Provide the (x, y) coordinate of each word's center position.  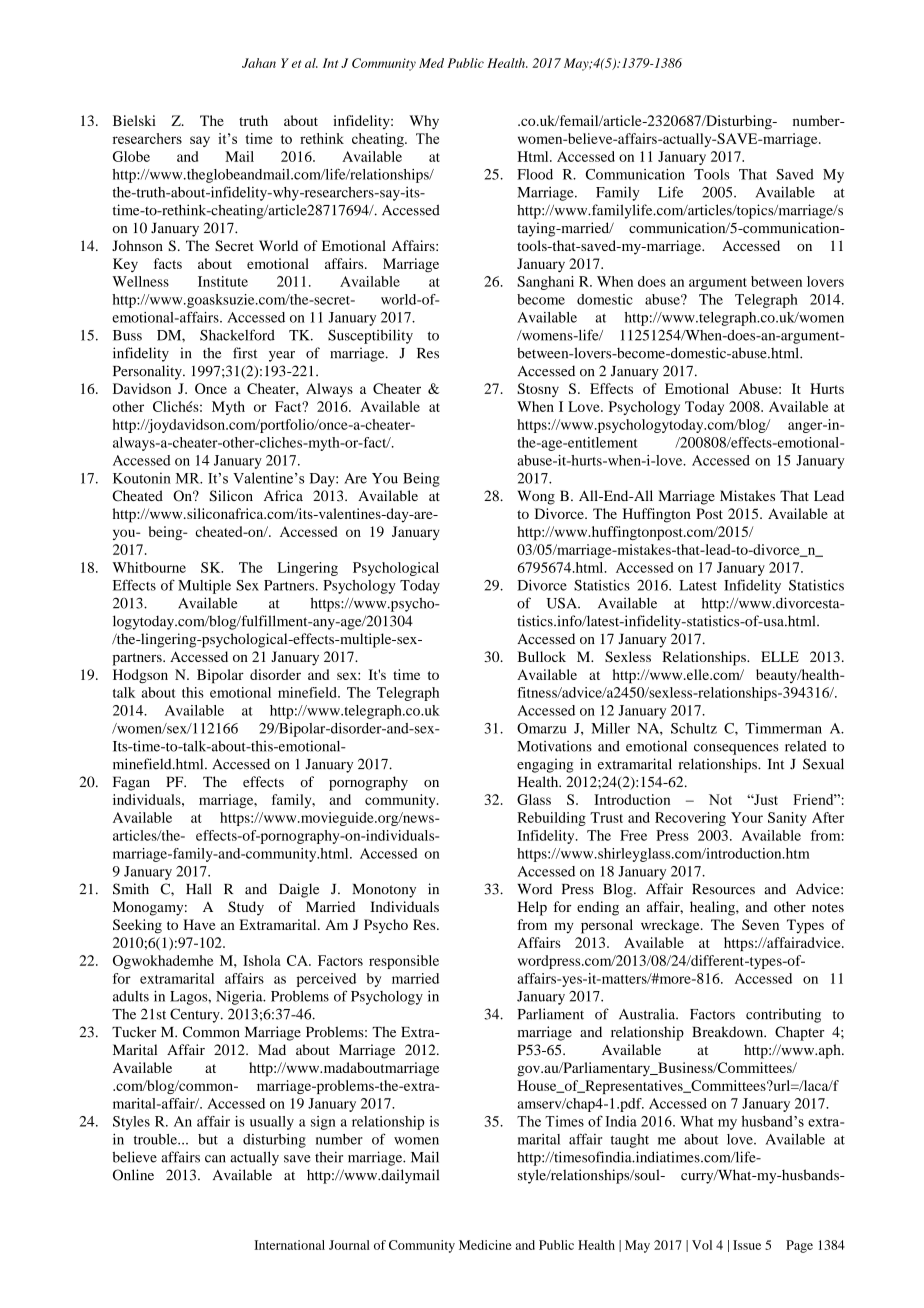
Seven (760, 924)
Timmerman (783, 728)
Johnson (137, 245)
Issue (747, 1245)
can (215, 1159)
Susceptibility (370, 336)
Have (199, 924)
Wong (536, 497)
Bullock (542, 656)
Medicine (485, 1245)
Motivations (554, 746)
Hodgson (140, 676)
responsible (404, 962)
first (245, 353)
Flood (535, 174)
